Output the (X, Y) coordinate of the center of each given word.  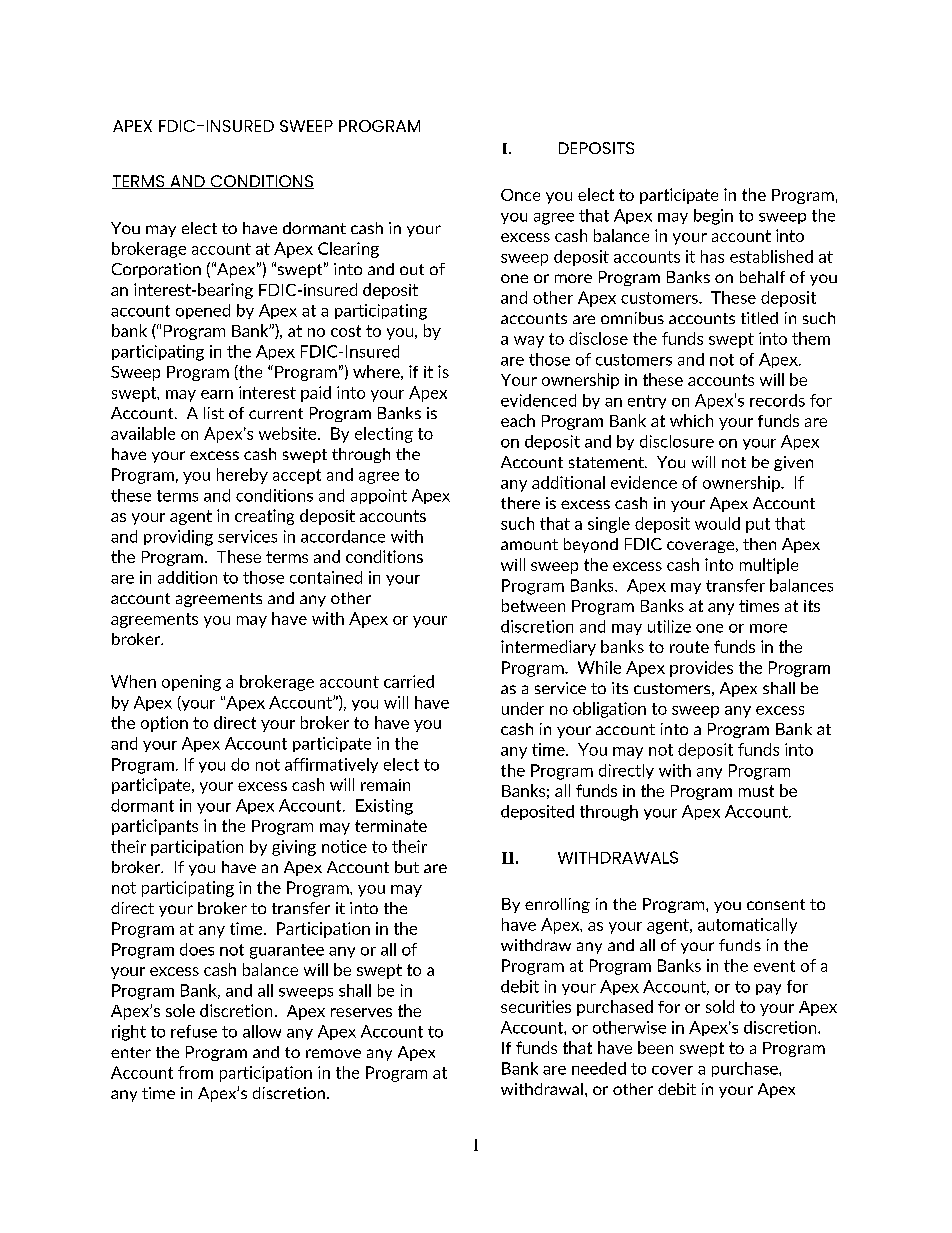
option (164, 724)
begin (713, 217)
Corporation (156, 270)
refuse (194, 1031)
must (756, 791)
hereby (242, 476)
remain (385, 785)
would (717, 523)
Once (520, 195)
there (520, 503)
